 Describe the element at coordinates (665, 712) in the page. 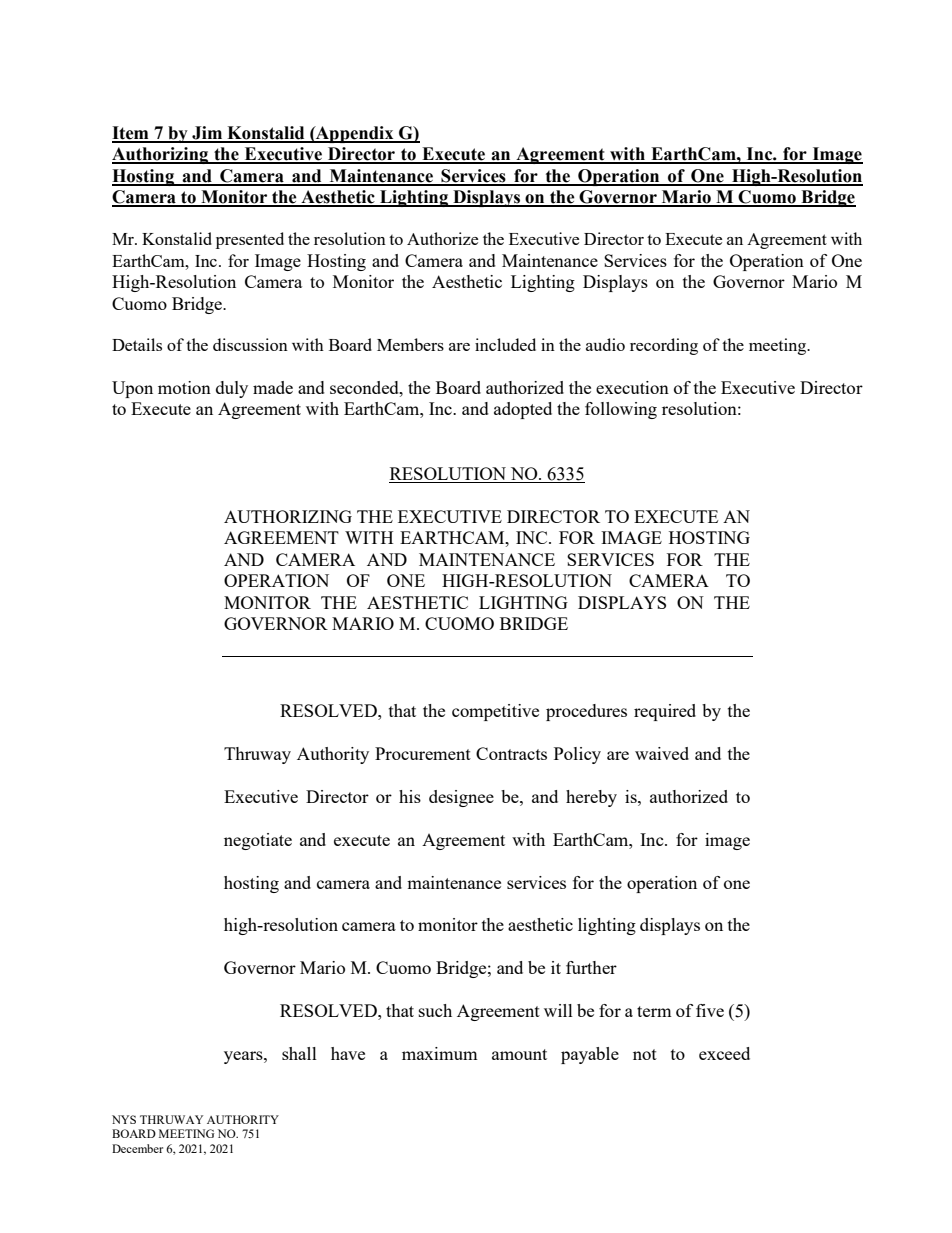

I see `required` at that location.
